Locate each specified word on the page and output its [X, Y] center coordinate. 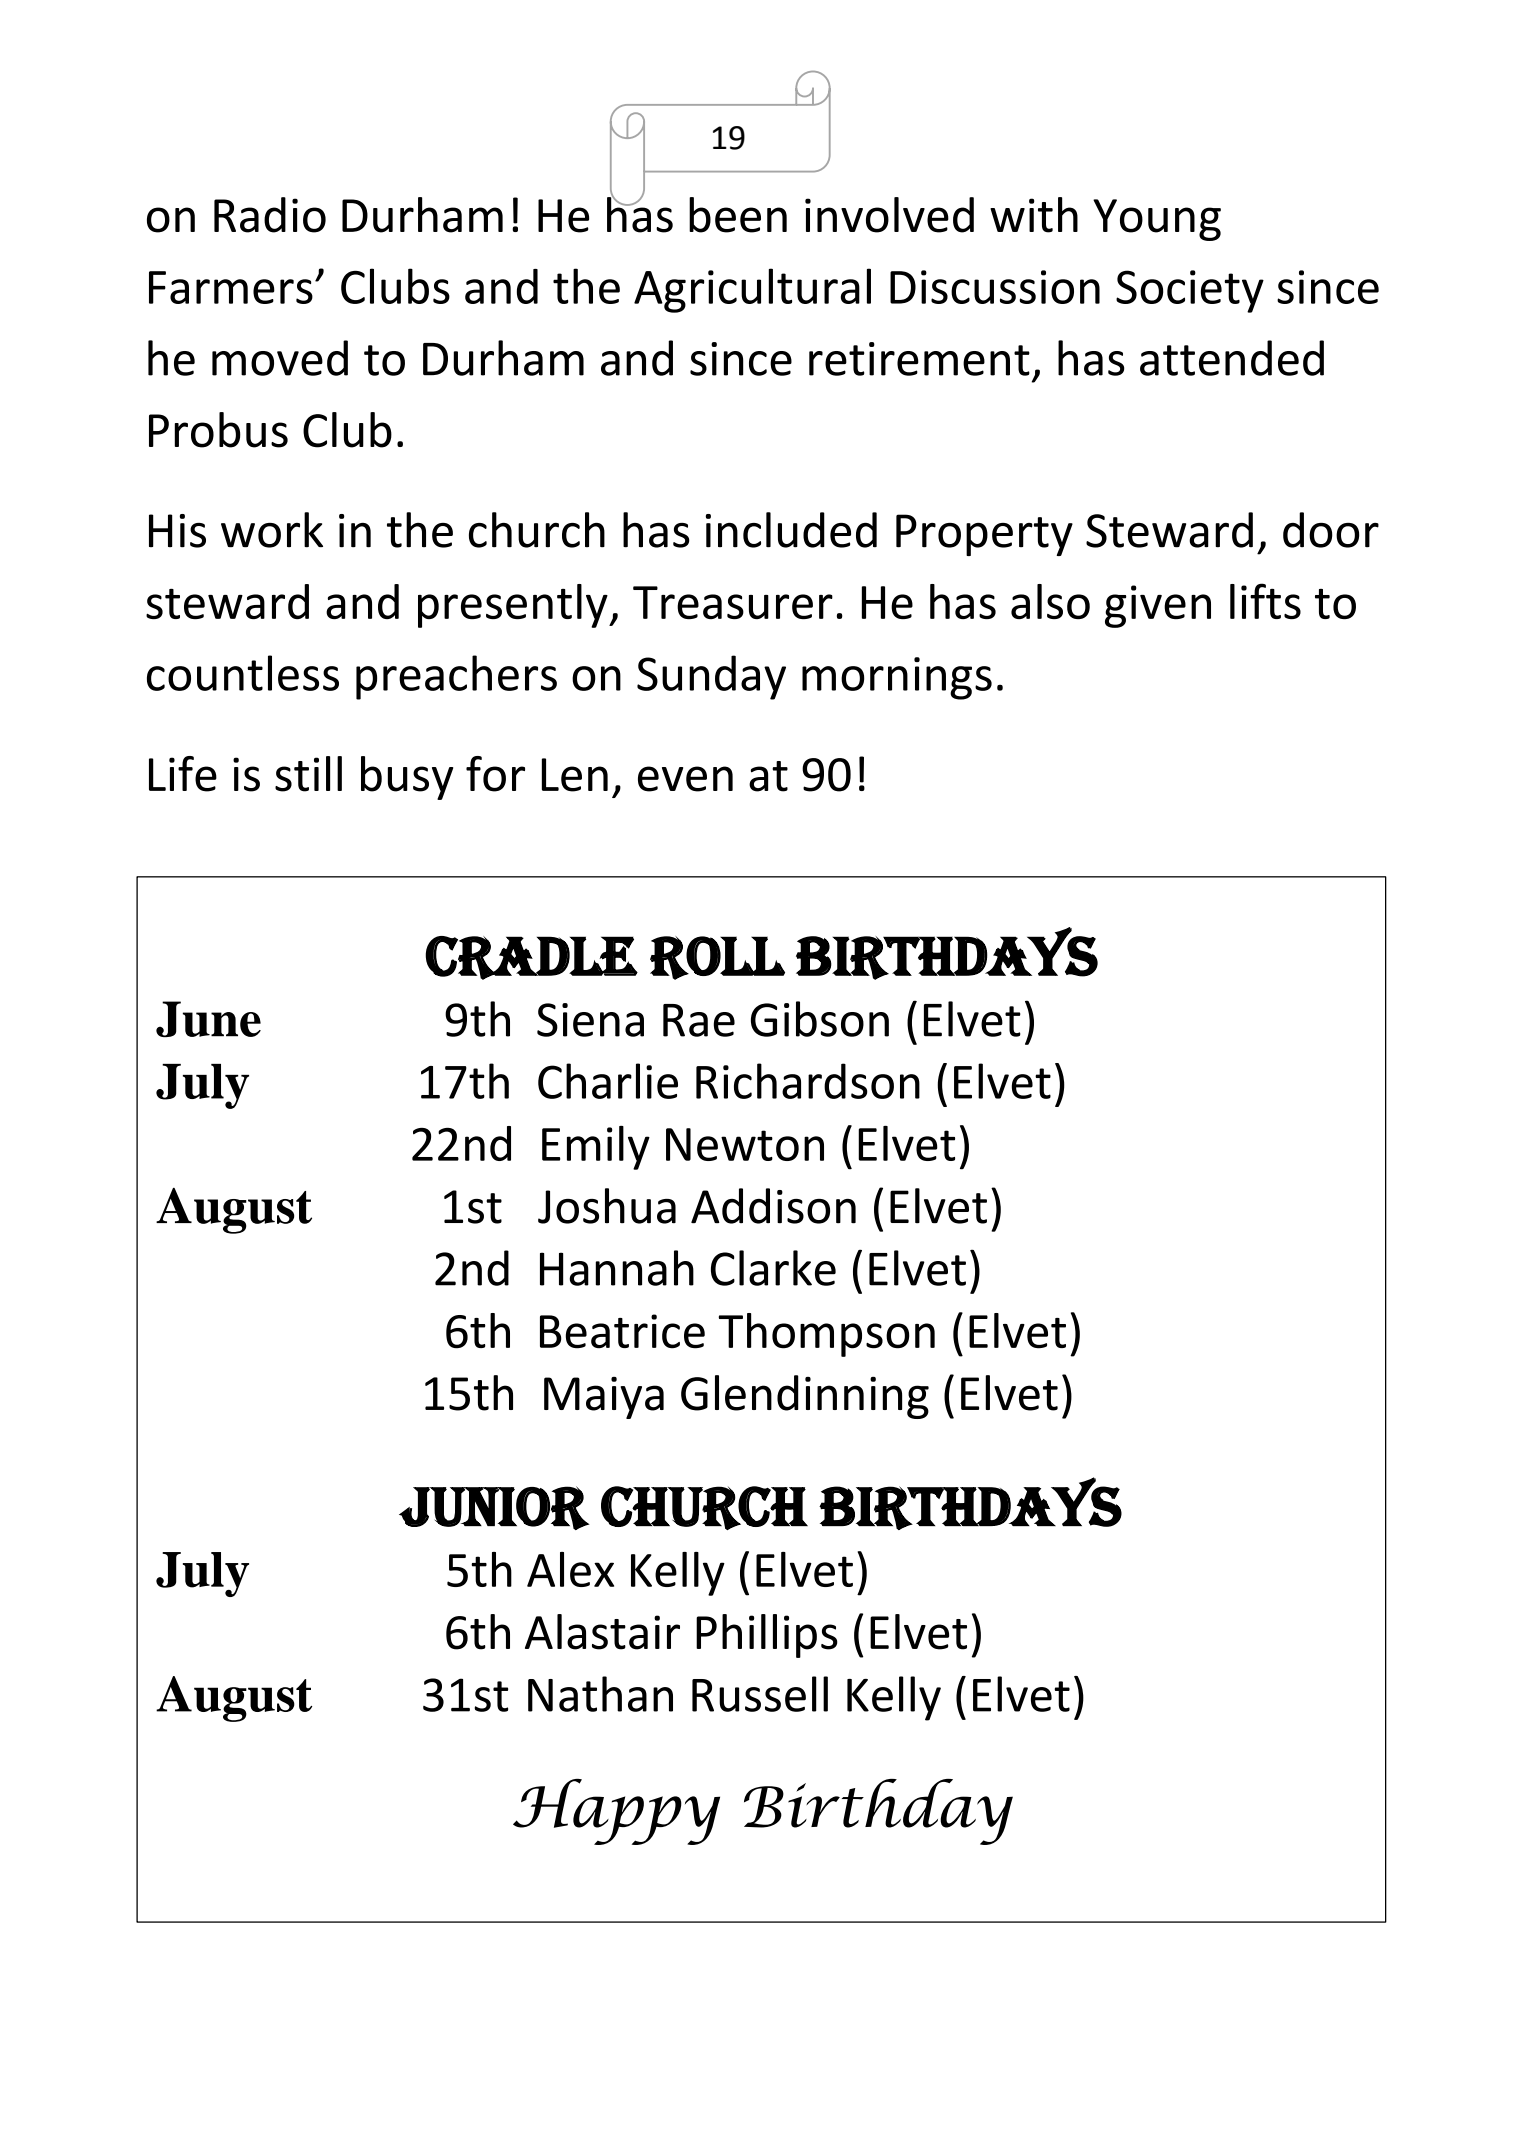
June [208, 1019]
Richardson [808, 1081]
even [685, 779]
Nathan [600, 1694]
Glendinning [805, 1397]
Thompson [826, 1335]
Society [1190, 291]
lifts [1265, 601]
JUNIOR [494, 1508]
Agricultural [752, 290]
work [272, 530]
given [1158, 606]
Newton [745, 1144]
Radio [270, 215]
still [308, 774]
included [791, 530]
